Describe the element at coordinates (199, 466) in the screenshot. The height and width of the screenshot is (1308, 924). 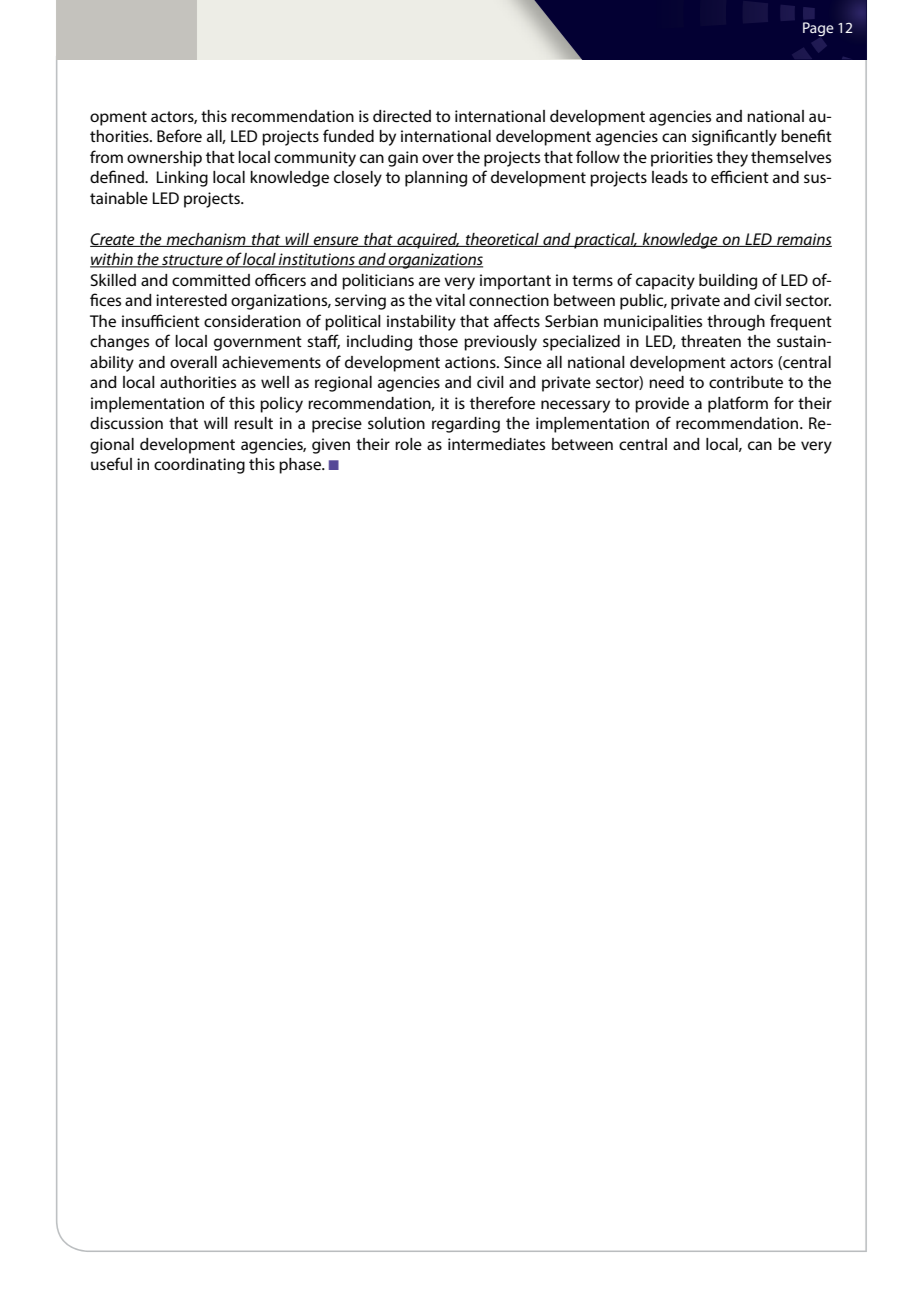
I see `coordinating` at that location.
